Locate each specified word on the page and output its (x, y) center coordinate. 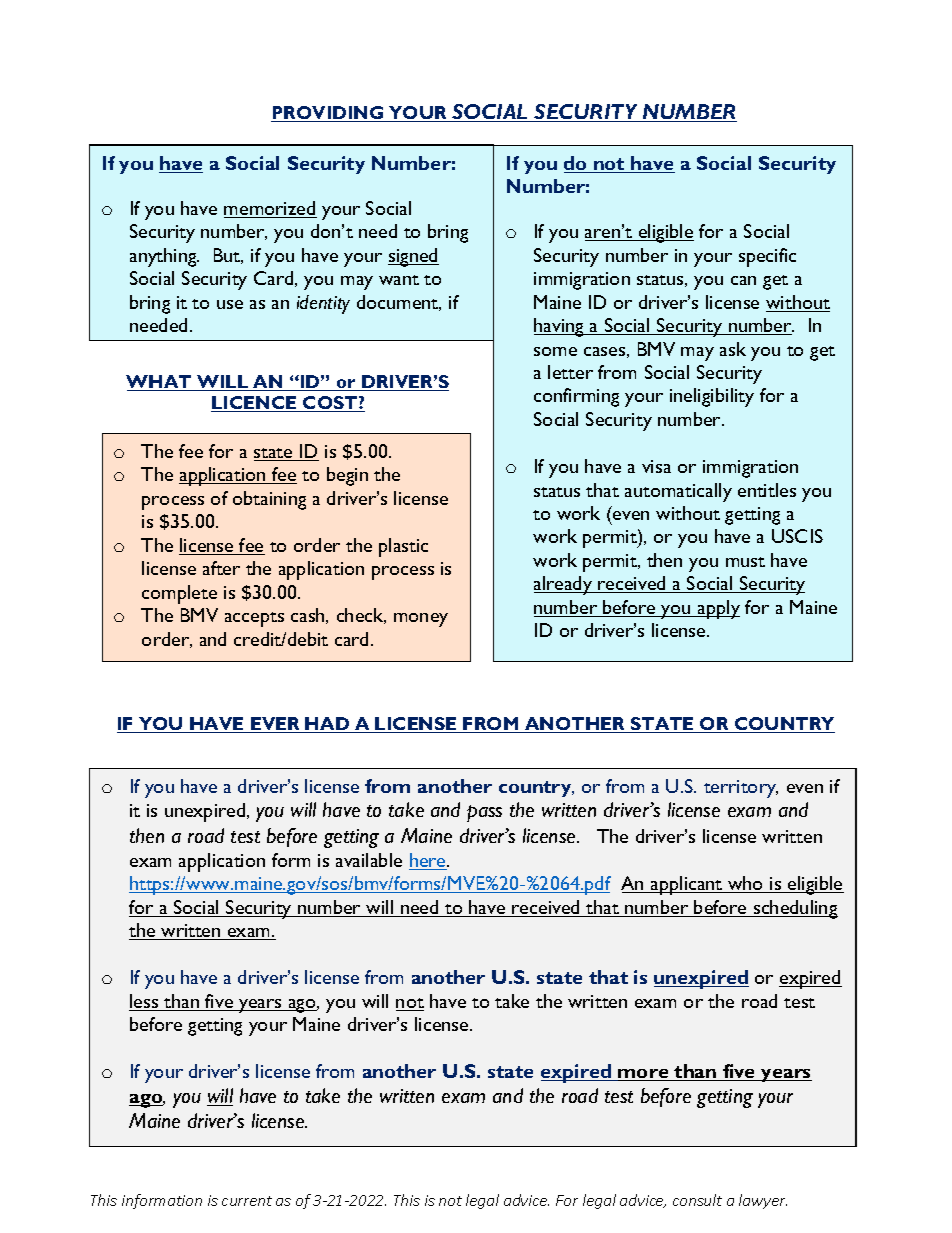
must (745, 562)
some (555, 351)
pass (484, 813)
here (428, 861)
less (145, 1002)
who (746, 884)
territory (741, 789)
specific (767, 257)
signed (413, 257)
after (221, 568)
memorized (270, 209)
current (247, 1201)
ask (733, 349)
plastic (403, 547)
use (230, 304)
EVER (275, 725)
